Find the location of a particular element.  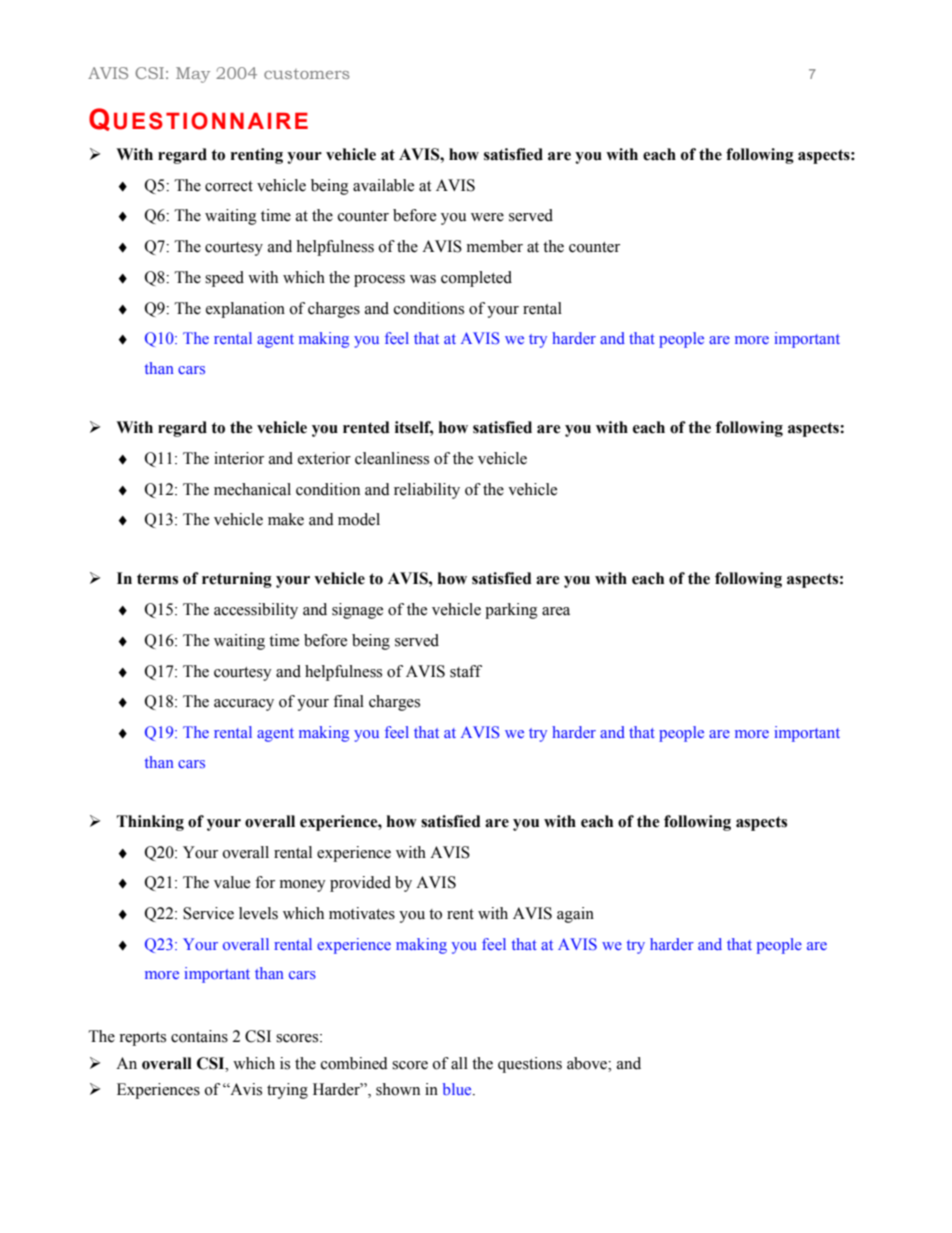

customers is located at coordinates (307, 74).
